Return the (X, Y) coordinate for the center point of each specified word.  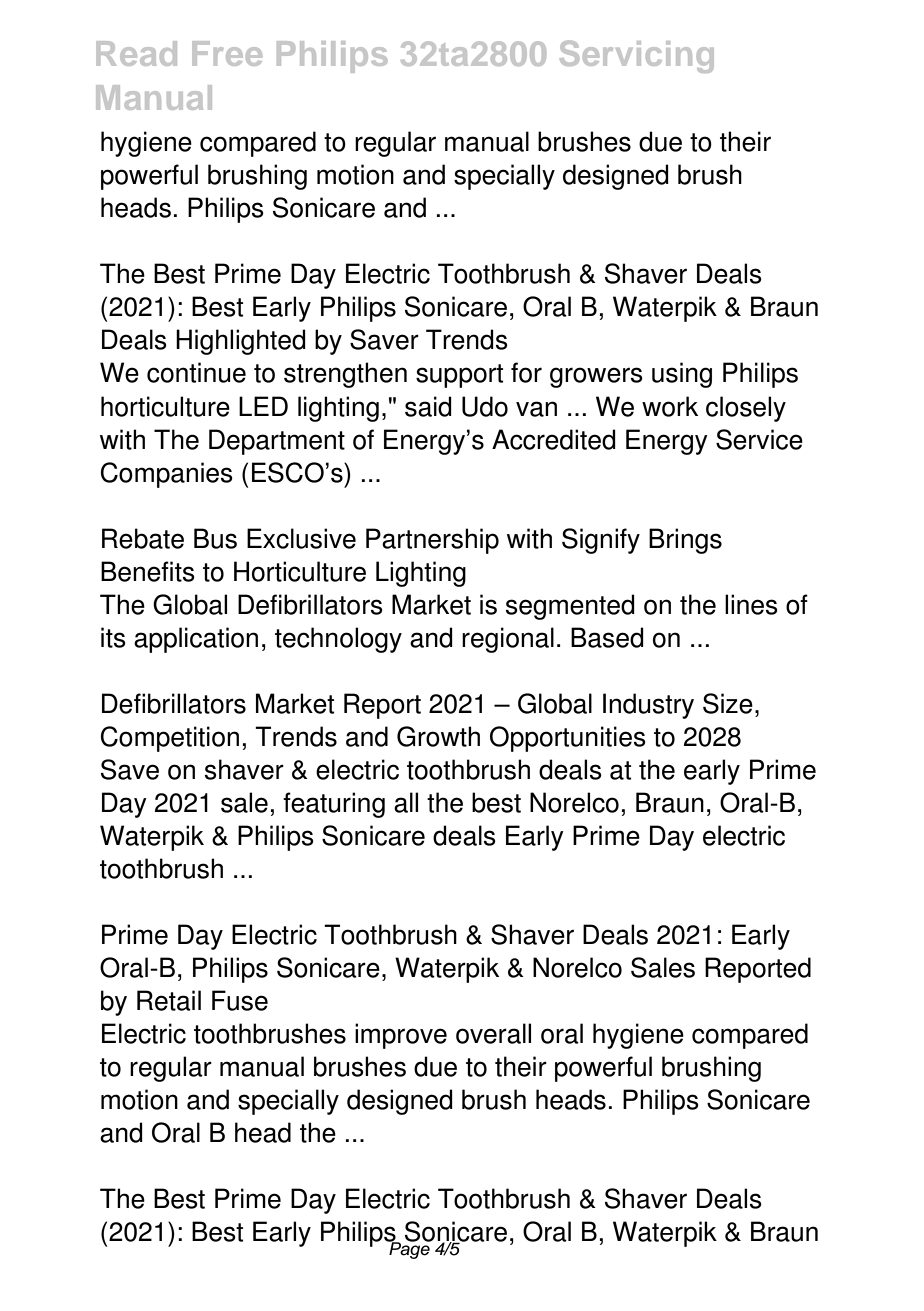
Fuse (240, 1000)
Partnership (432, 541)
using (682, 375)
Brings (685, 541)
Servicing (637, 56)
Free (227, 53)
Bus (215, 538)
